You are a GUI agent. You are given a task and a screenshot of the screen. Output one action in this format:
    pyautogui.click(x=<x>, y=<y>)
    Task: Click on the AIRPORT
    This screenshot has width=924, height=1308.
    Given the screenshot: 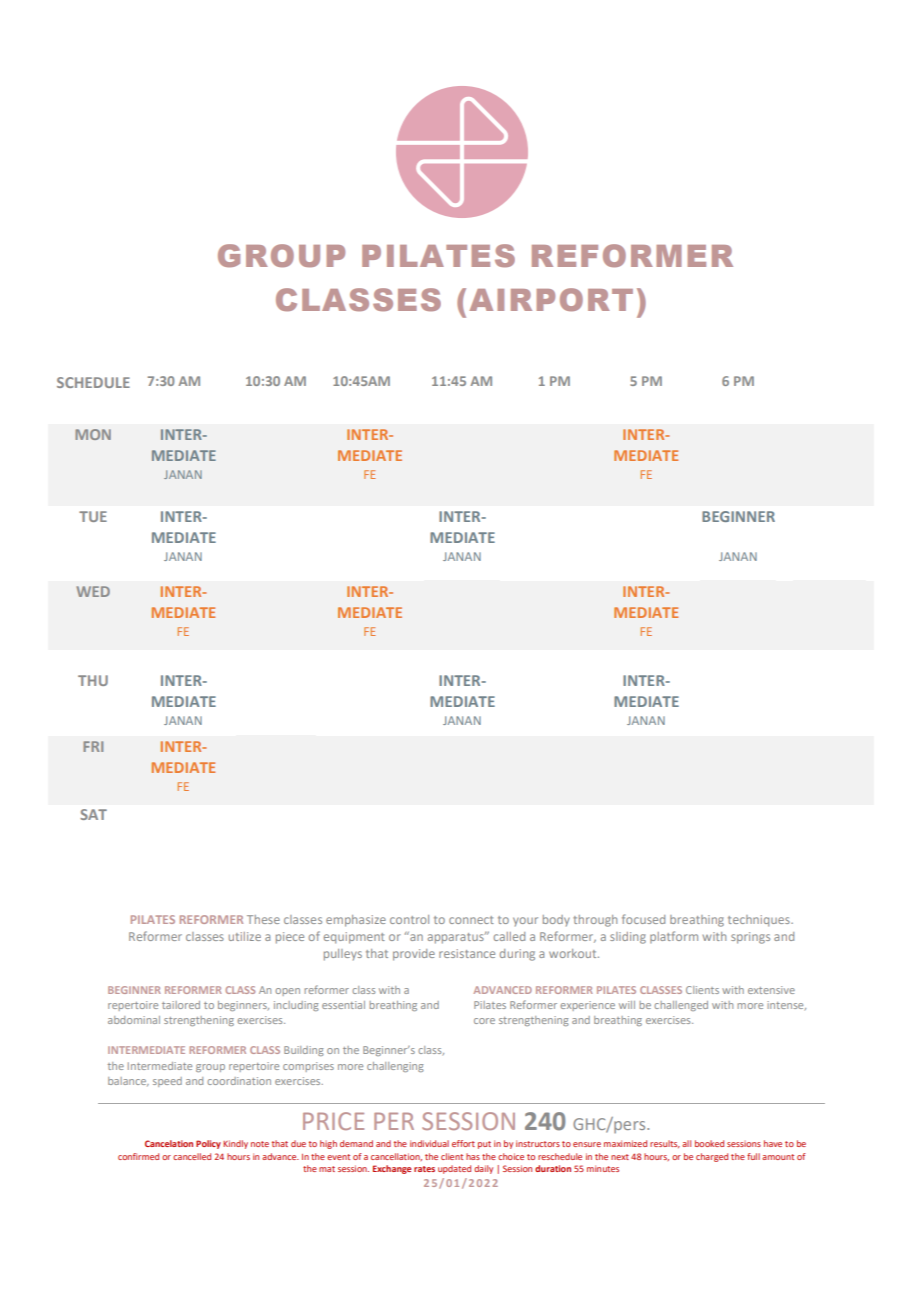 What is the action you would take?
    pyautogui.click(x=551, y=299)
